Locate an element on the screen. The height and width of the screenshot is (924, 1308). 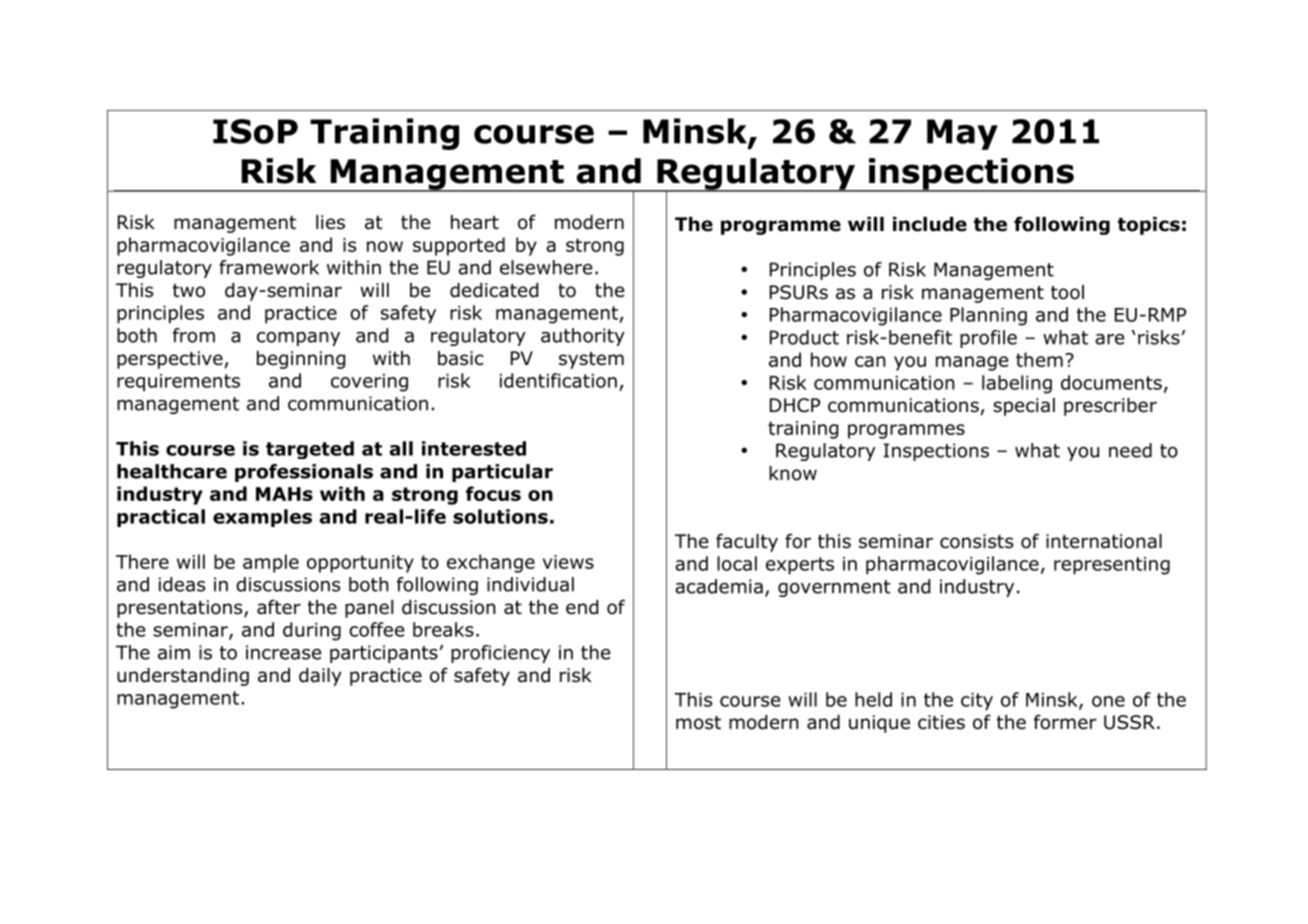
heart is located at coordinates (475, 222).
